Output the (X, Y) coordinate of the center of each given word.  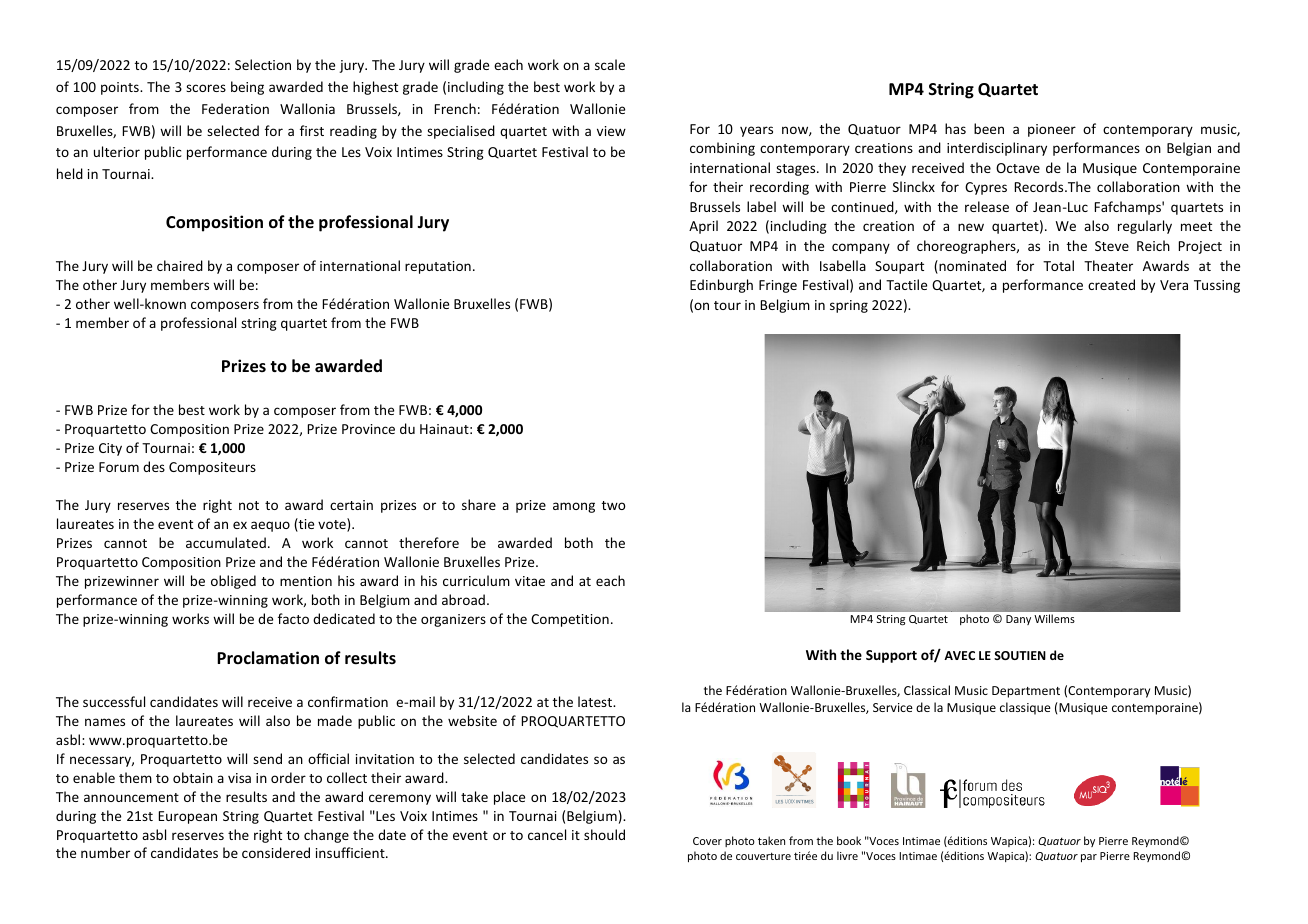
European (188, 817)
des (154, 466)
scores (206, 88)
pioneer (1052, 130)
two (614, 505)
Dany (1018, 620)
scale (610, 64)
